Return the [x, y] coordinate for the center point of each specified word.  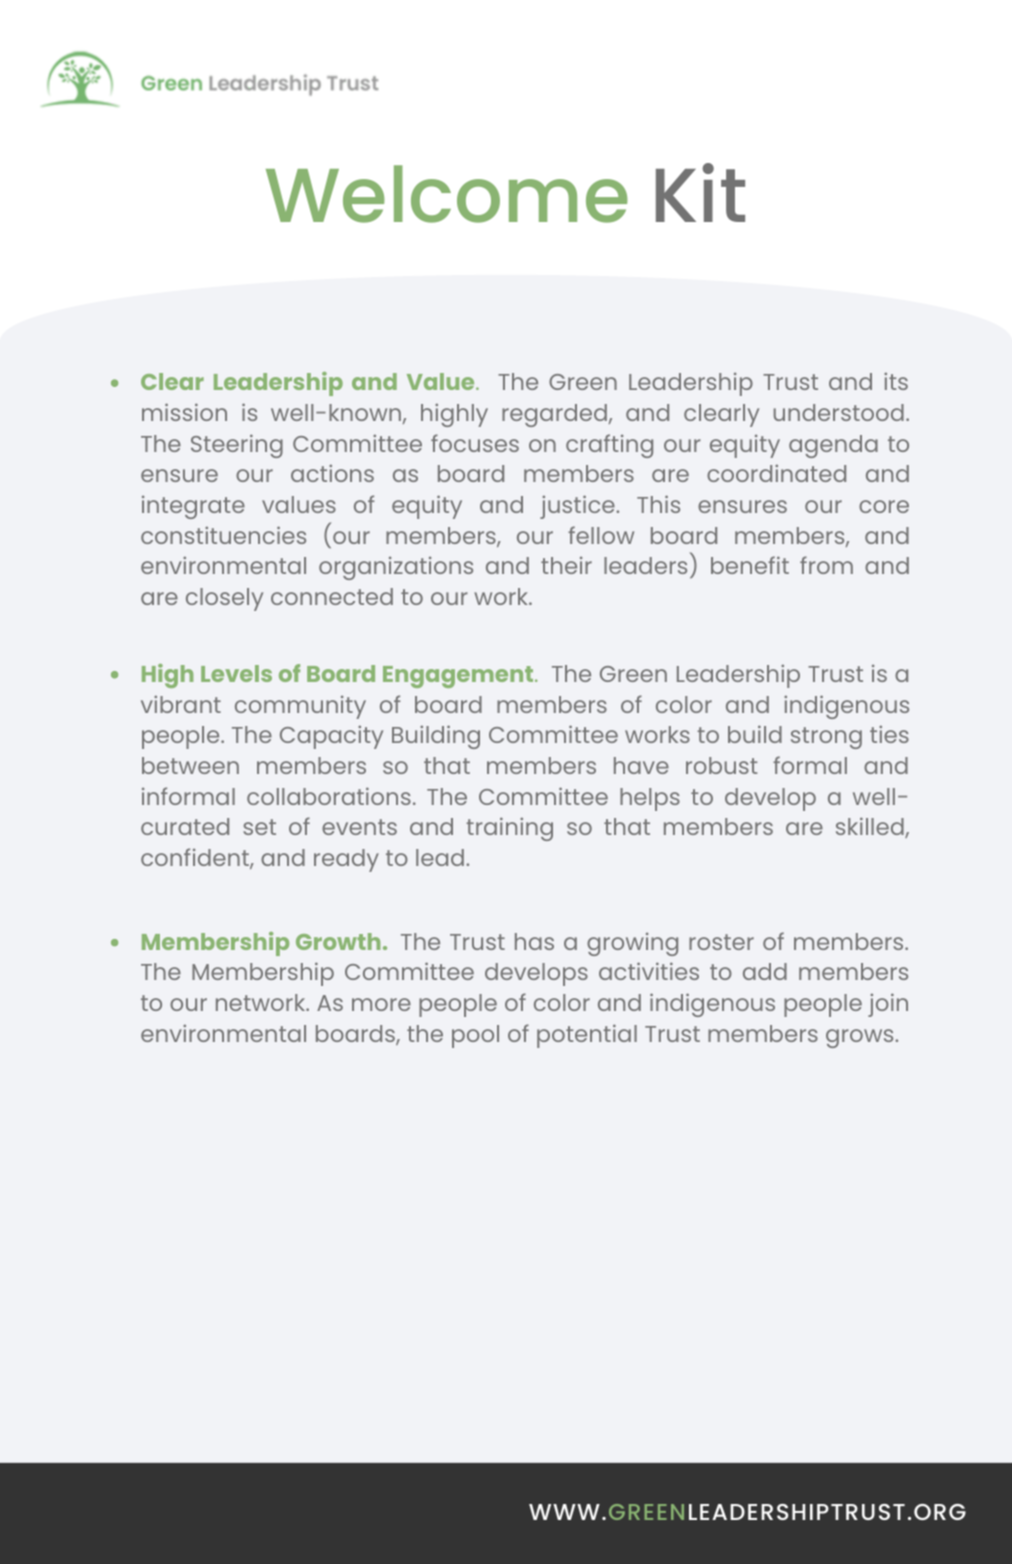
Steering [237, 446]
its [896, 381]
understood [839, 412]
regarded [554, 415]
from [826, 565]
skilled [871, 827]
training [509, 829]
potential [587, 1036]
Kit [700, 192]
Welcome [447, 194]
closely [224, 599]
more [381, 1004]
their [566, 565]
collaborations [329, 796]
